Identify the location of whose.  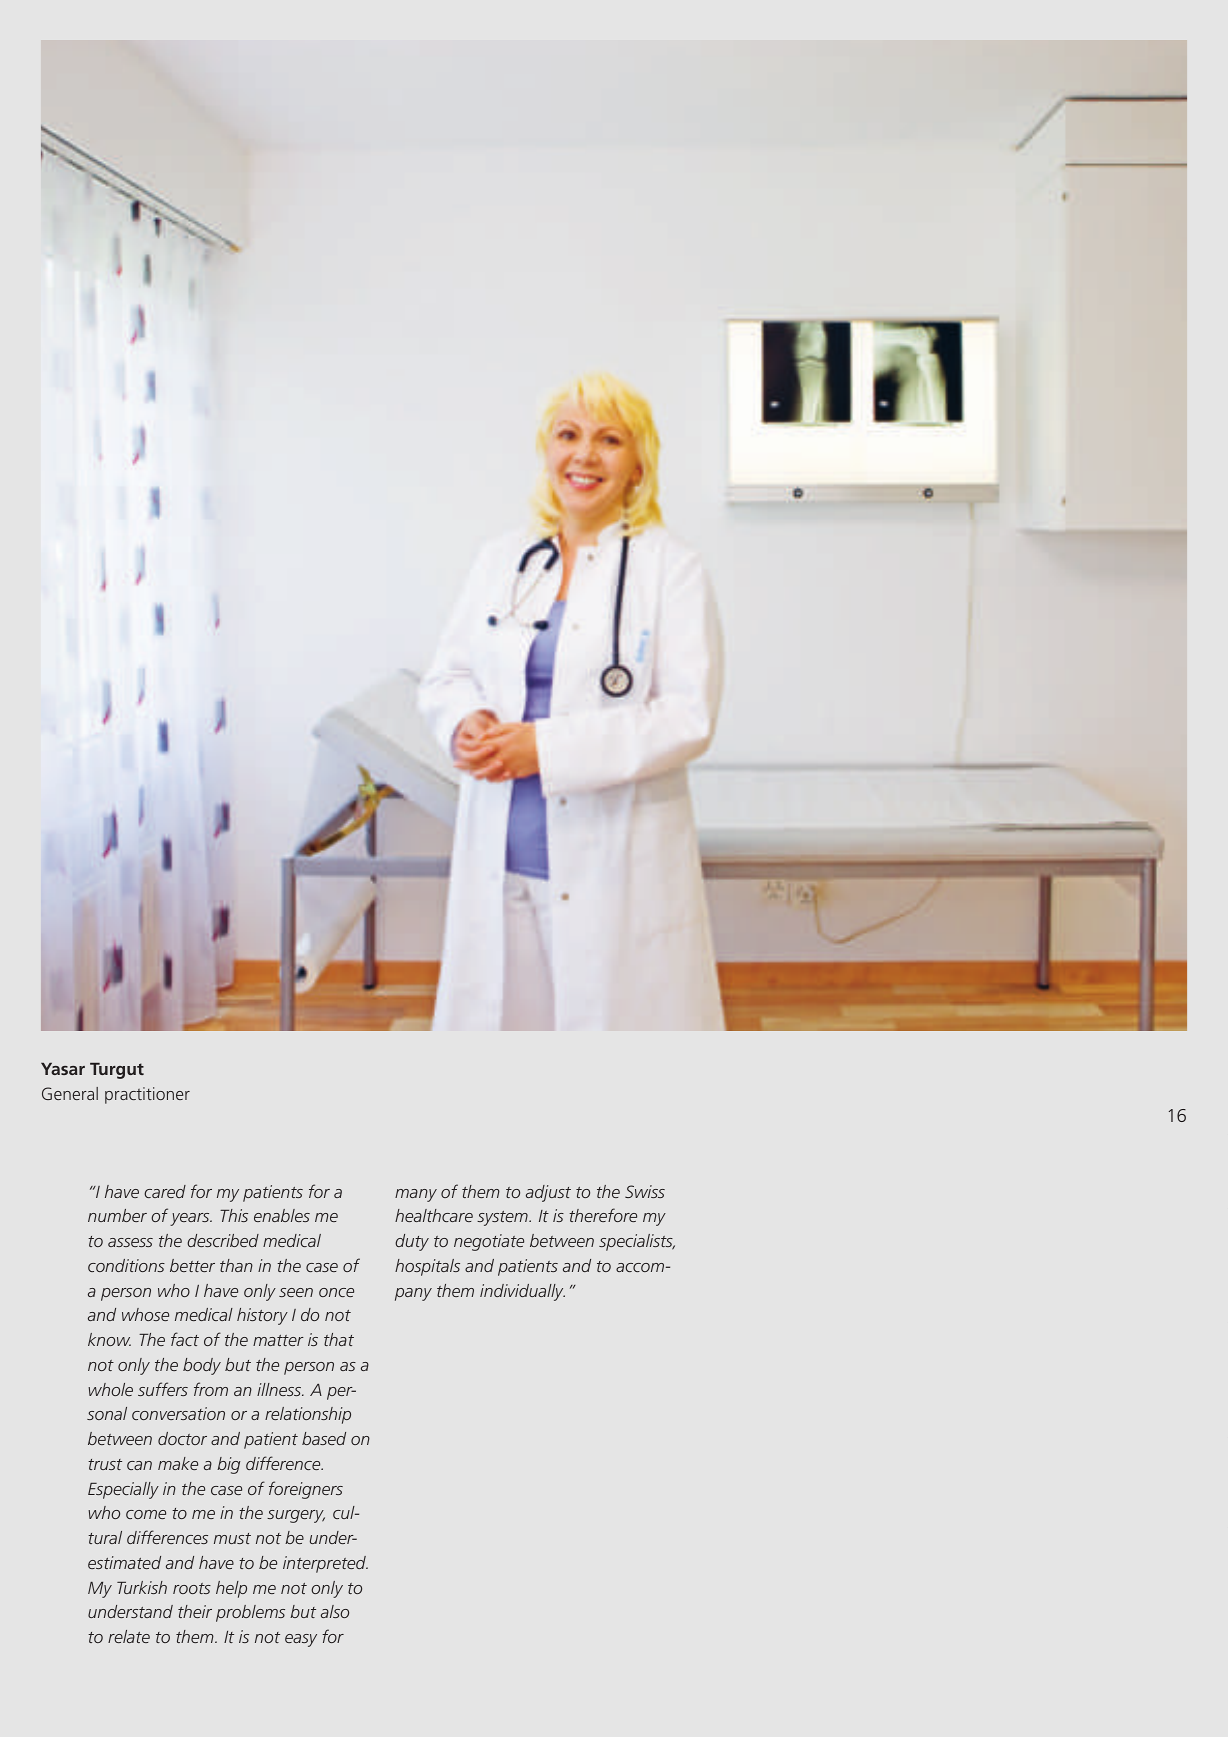
(145, 1314).
